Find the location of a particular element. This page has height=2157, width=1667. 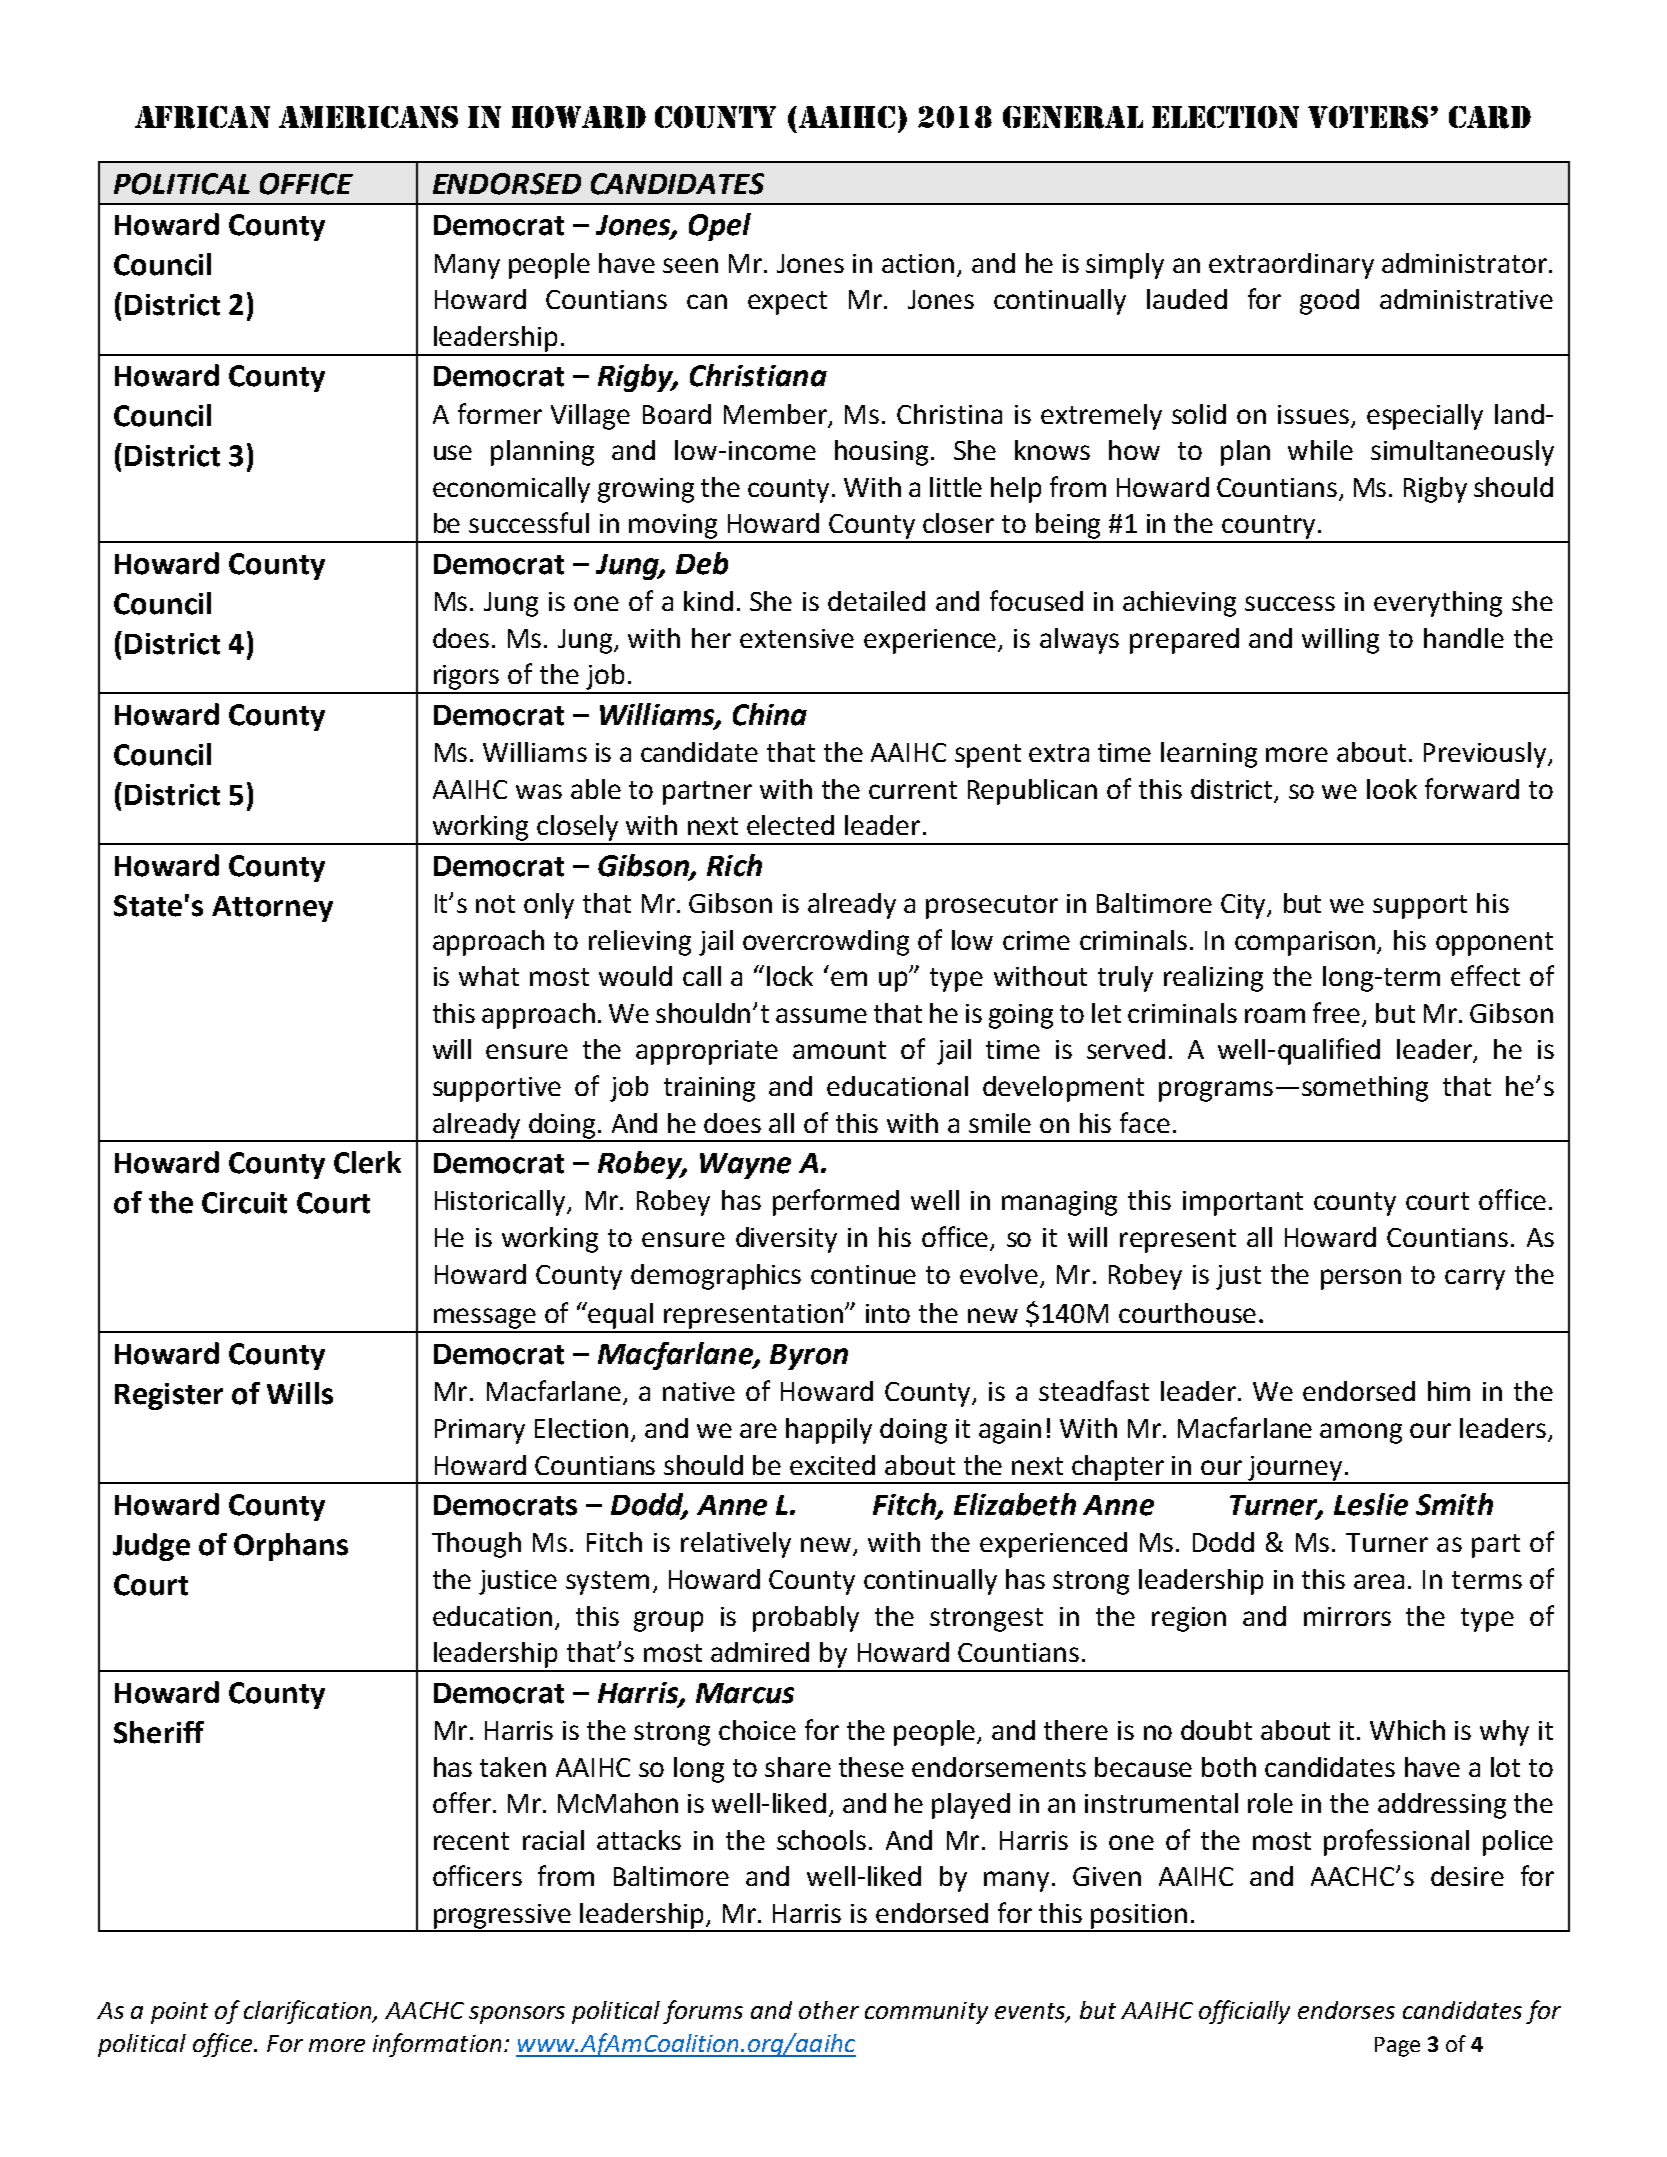

VOTERS is located at coordinates (1368, 117).
